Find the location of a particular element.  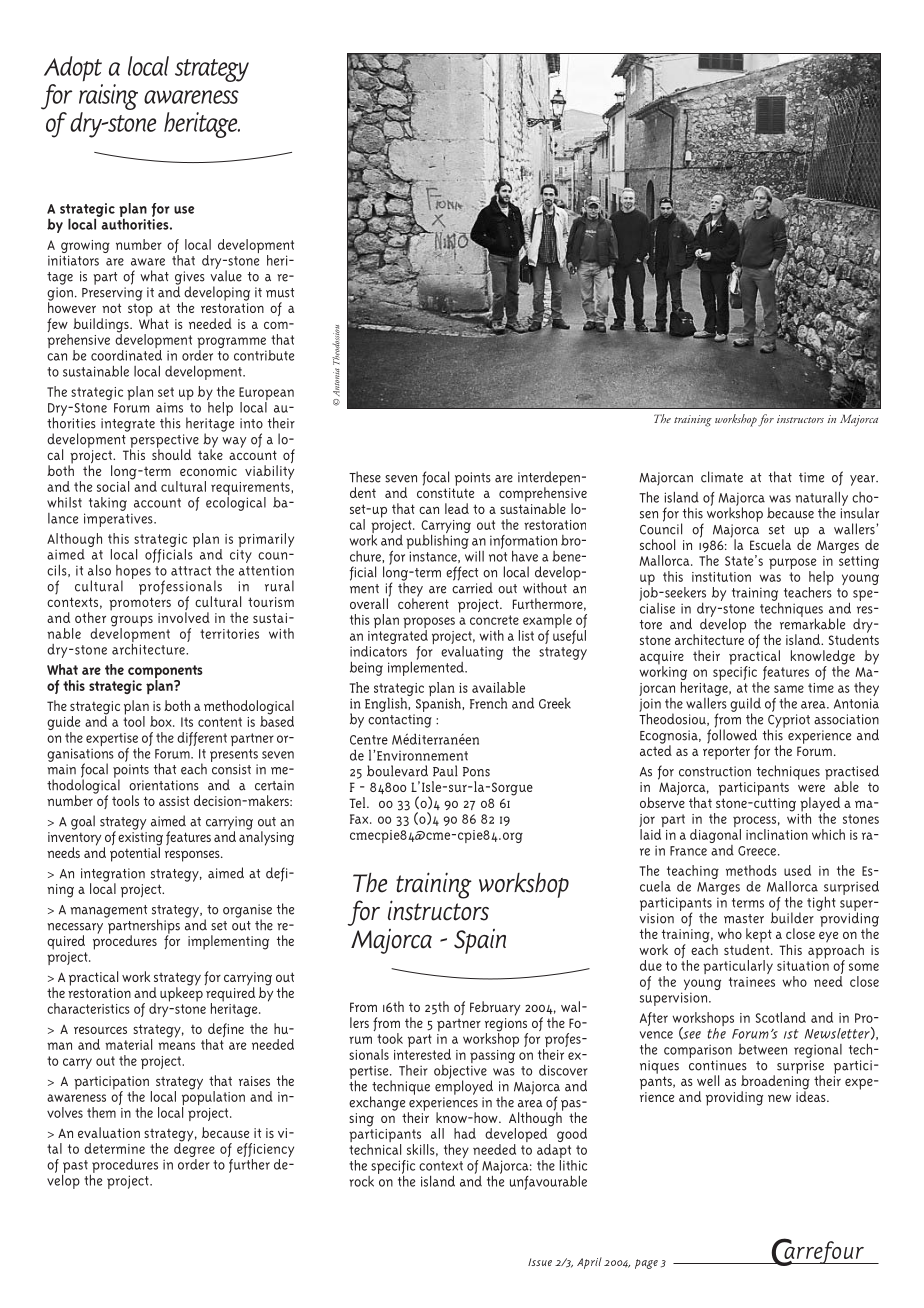

Issue is located at coordinates (540, 1262).
